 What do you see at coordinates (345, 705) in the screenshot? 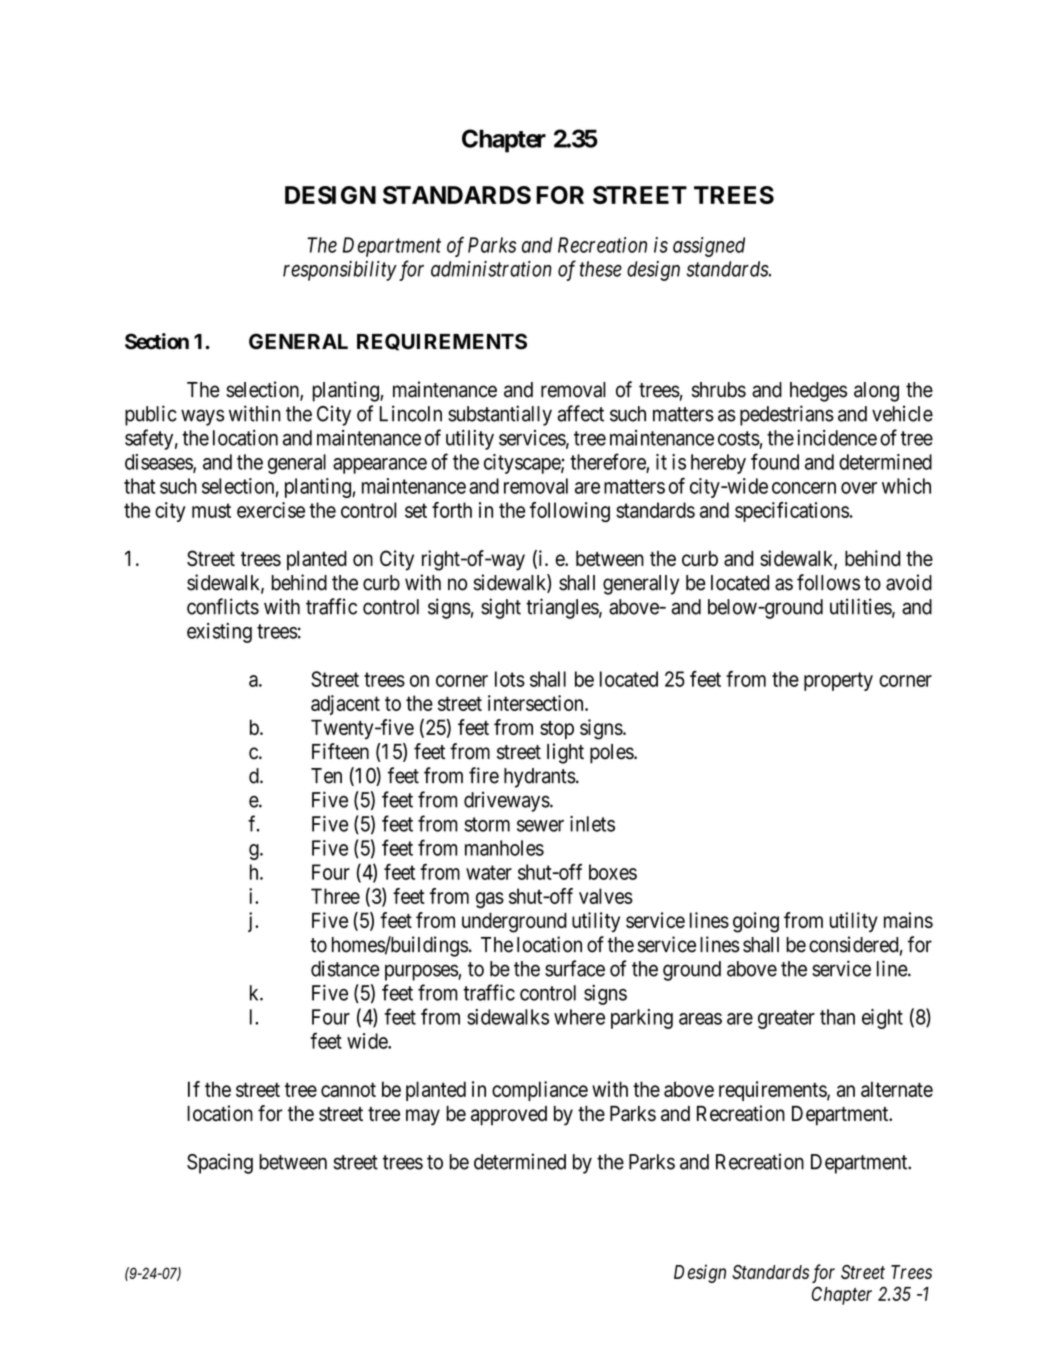
I see `adjacent` at bounding box center [345, 705].
